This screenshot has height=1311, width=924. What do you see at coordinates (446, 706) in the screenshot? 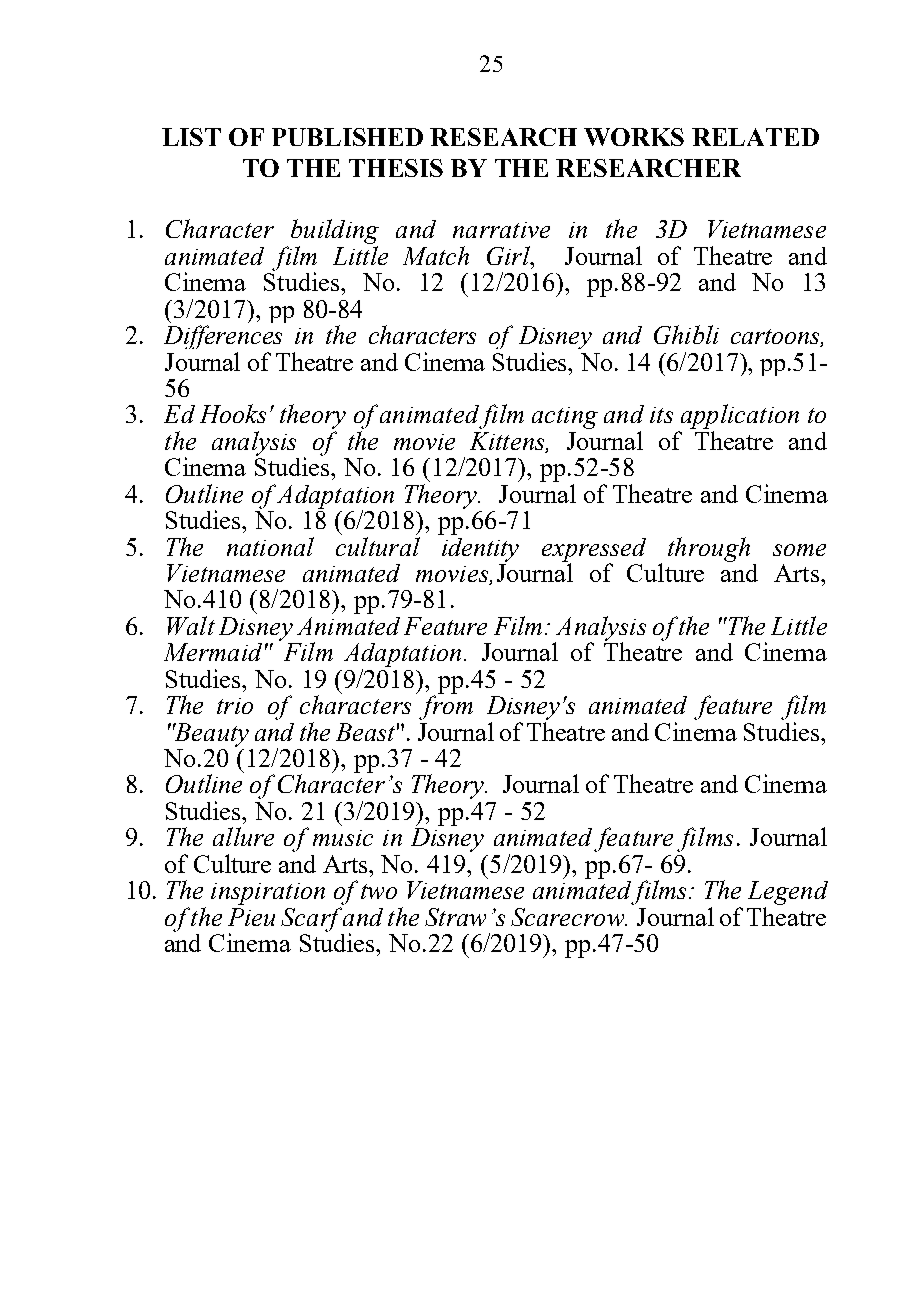
I see `from` at bounding box center [446, 706].
